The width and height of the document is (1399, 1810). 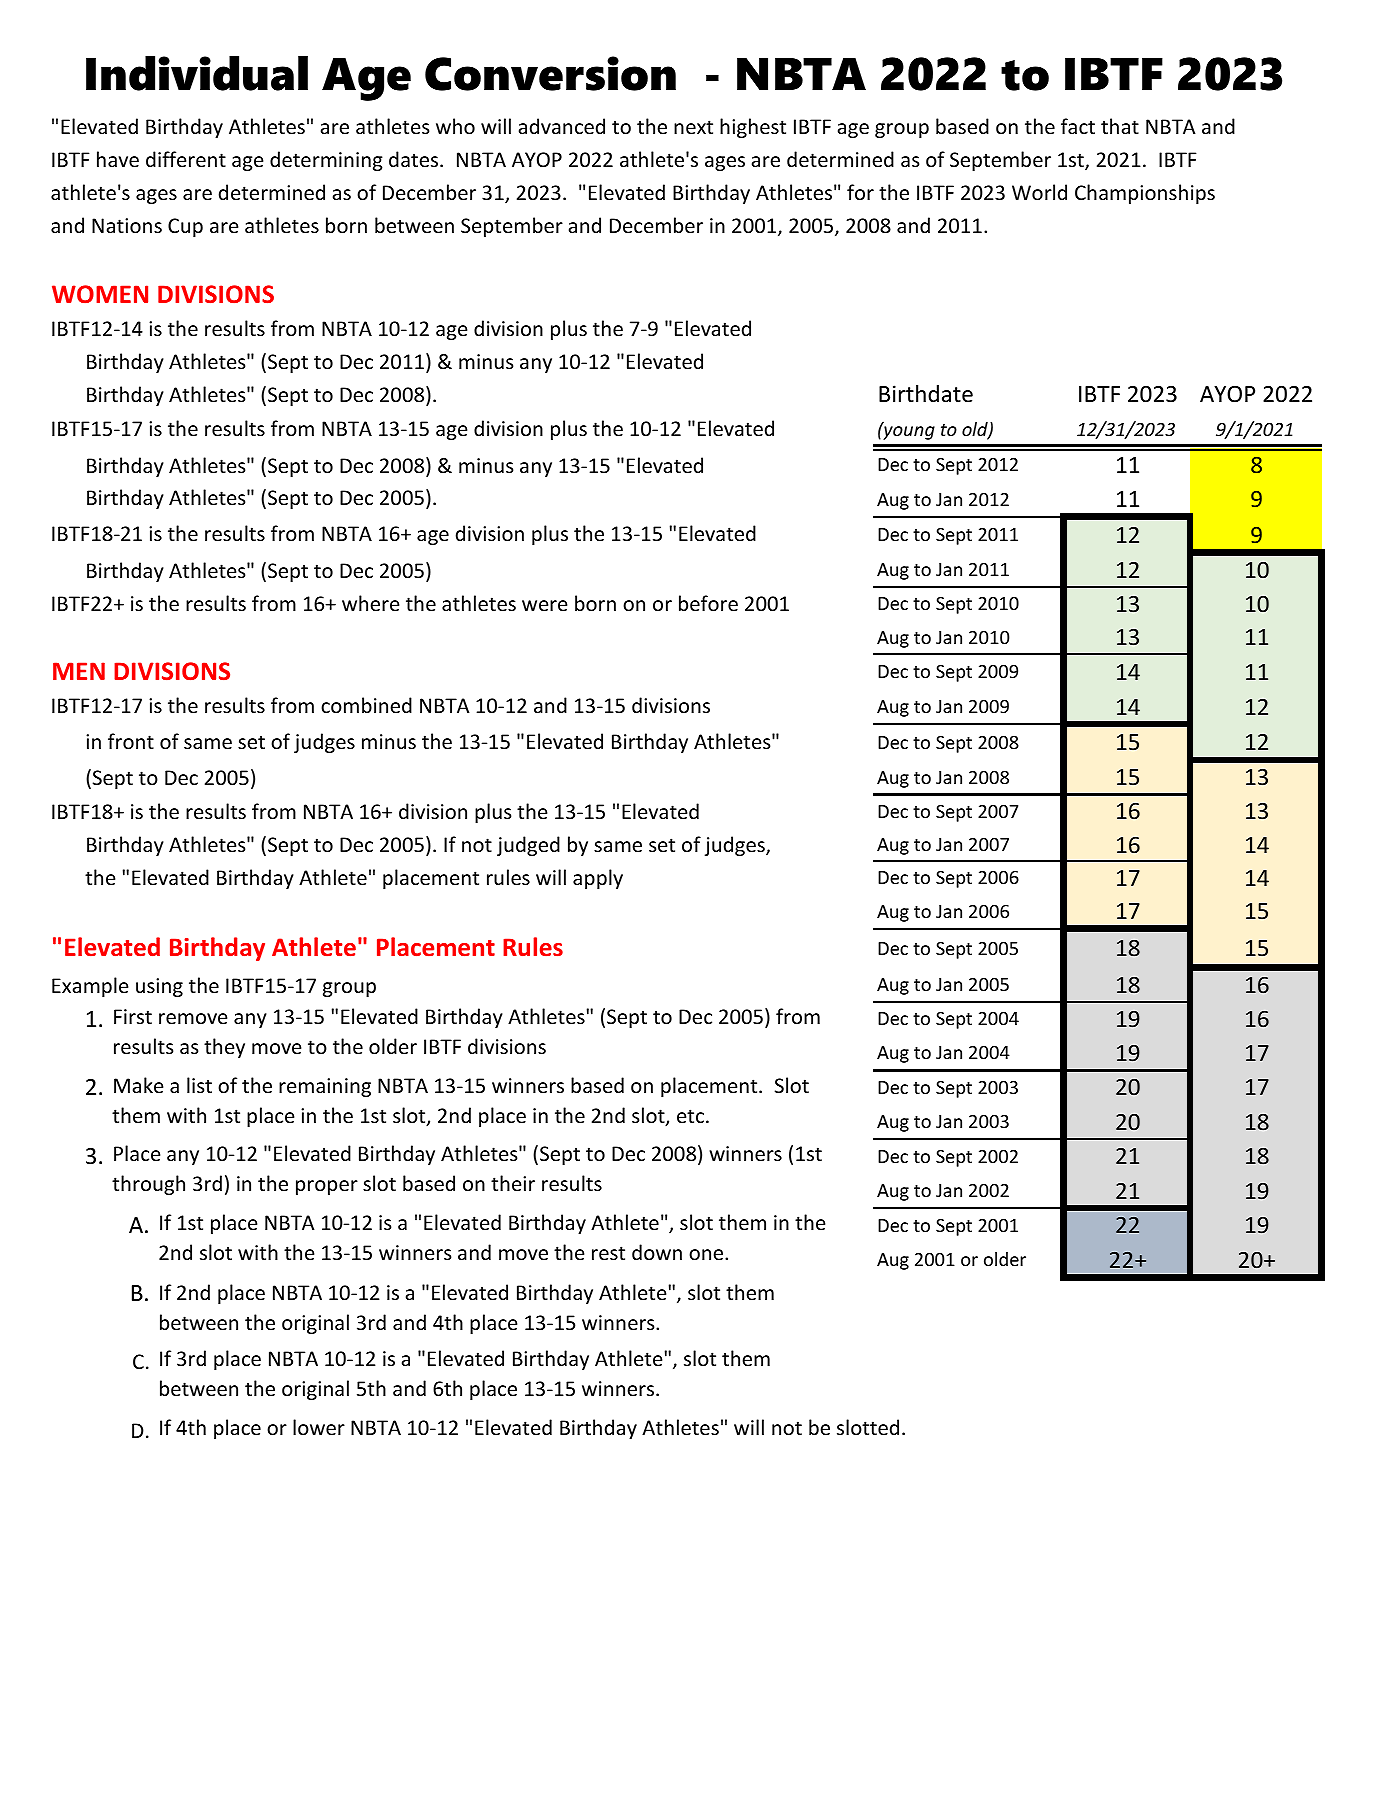 What do you see at coordinates (562, 126) in the document?
I see `advanced` at bounding box center [562, 126].
